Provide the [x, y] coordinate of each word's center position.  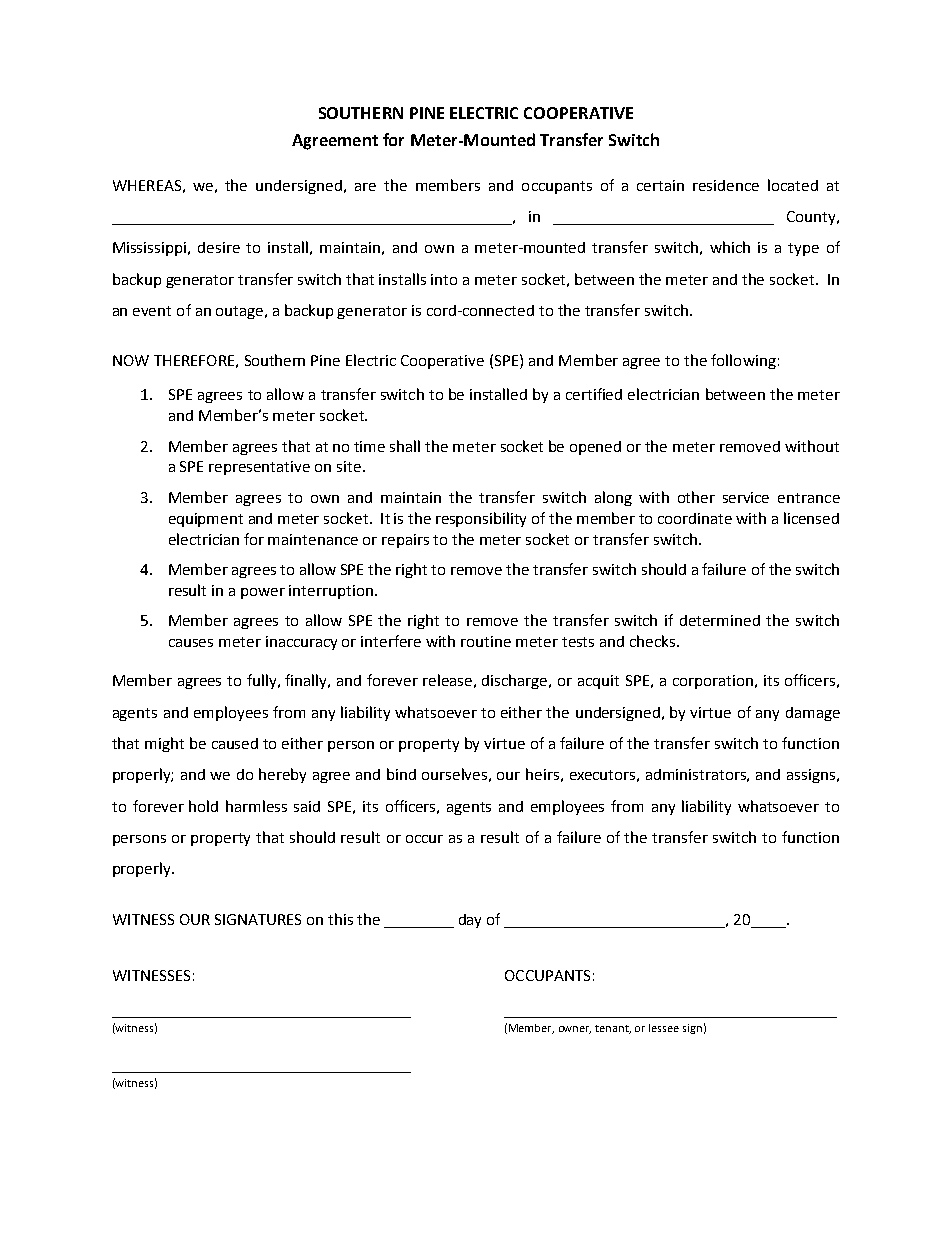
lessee [664, 1028]
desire [219, 247]
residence [726, 185]
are [365, 187]
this [340, 919]
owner [575, 1030]
